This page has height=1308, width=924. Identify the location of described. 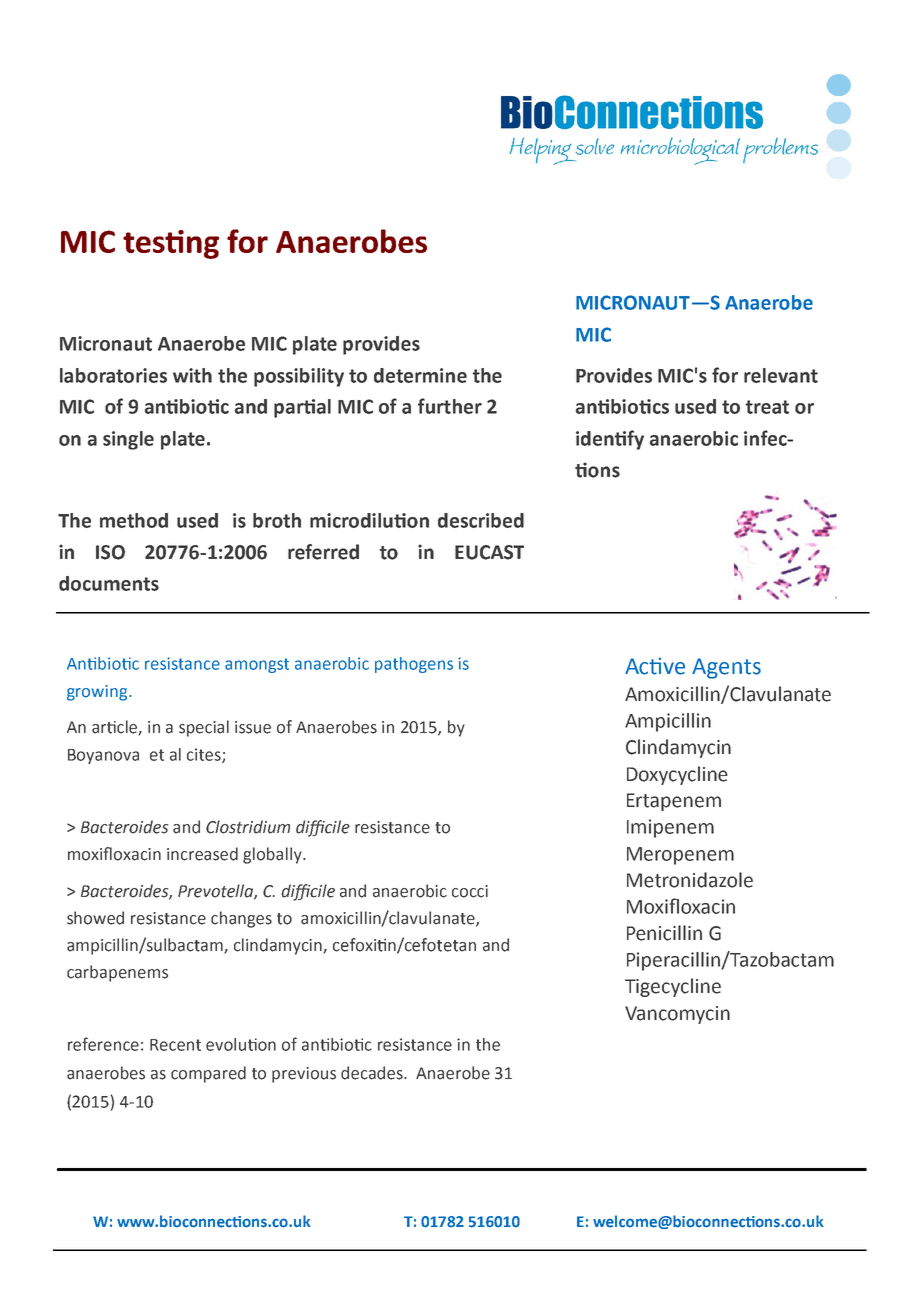
(481, 520).
